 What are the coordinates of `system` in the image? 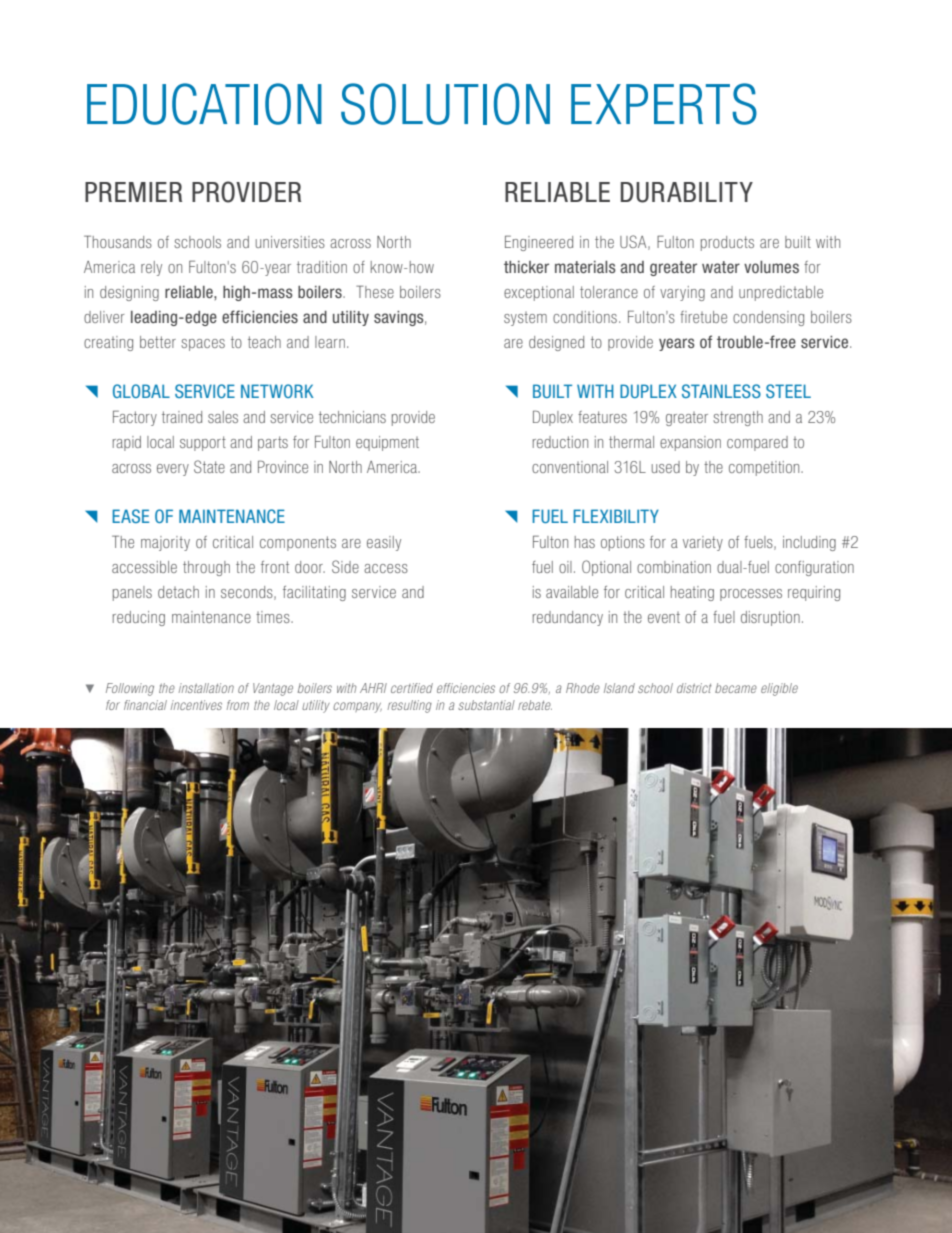 It's located at (525, 319).
